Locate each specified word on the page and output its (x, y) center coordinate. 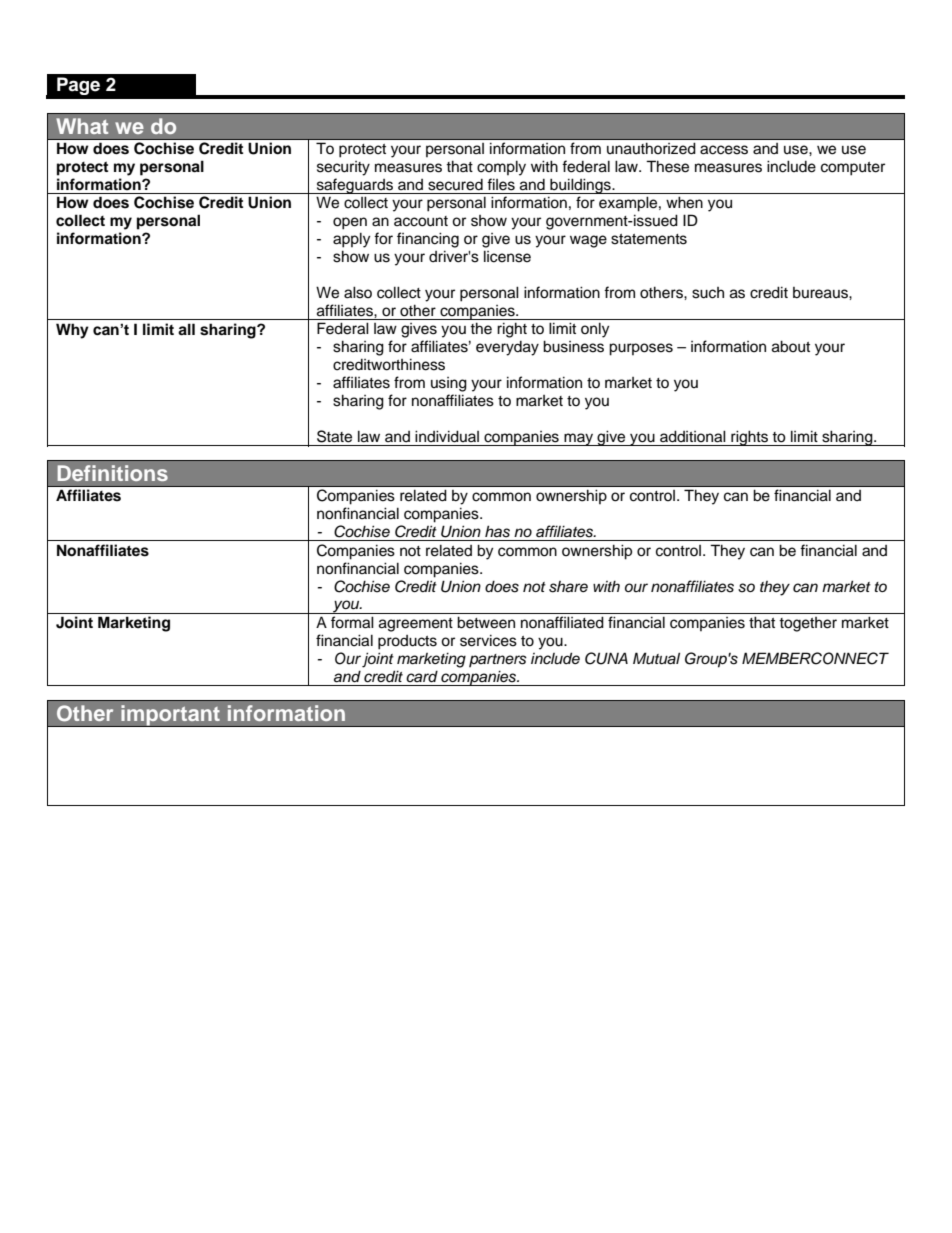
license (507, 256)
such (708, 293)
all (186, 329)
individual (447, 436)
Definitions (113, 473)
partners (498, 660)
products (407, 642)
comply (501, 168)
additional (693, 436)
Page (78, 86)
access (724, 150)
